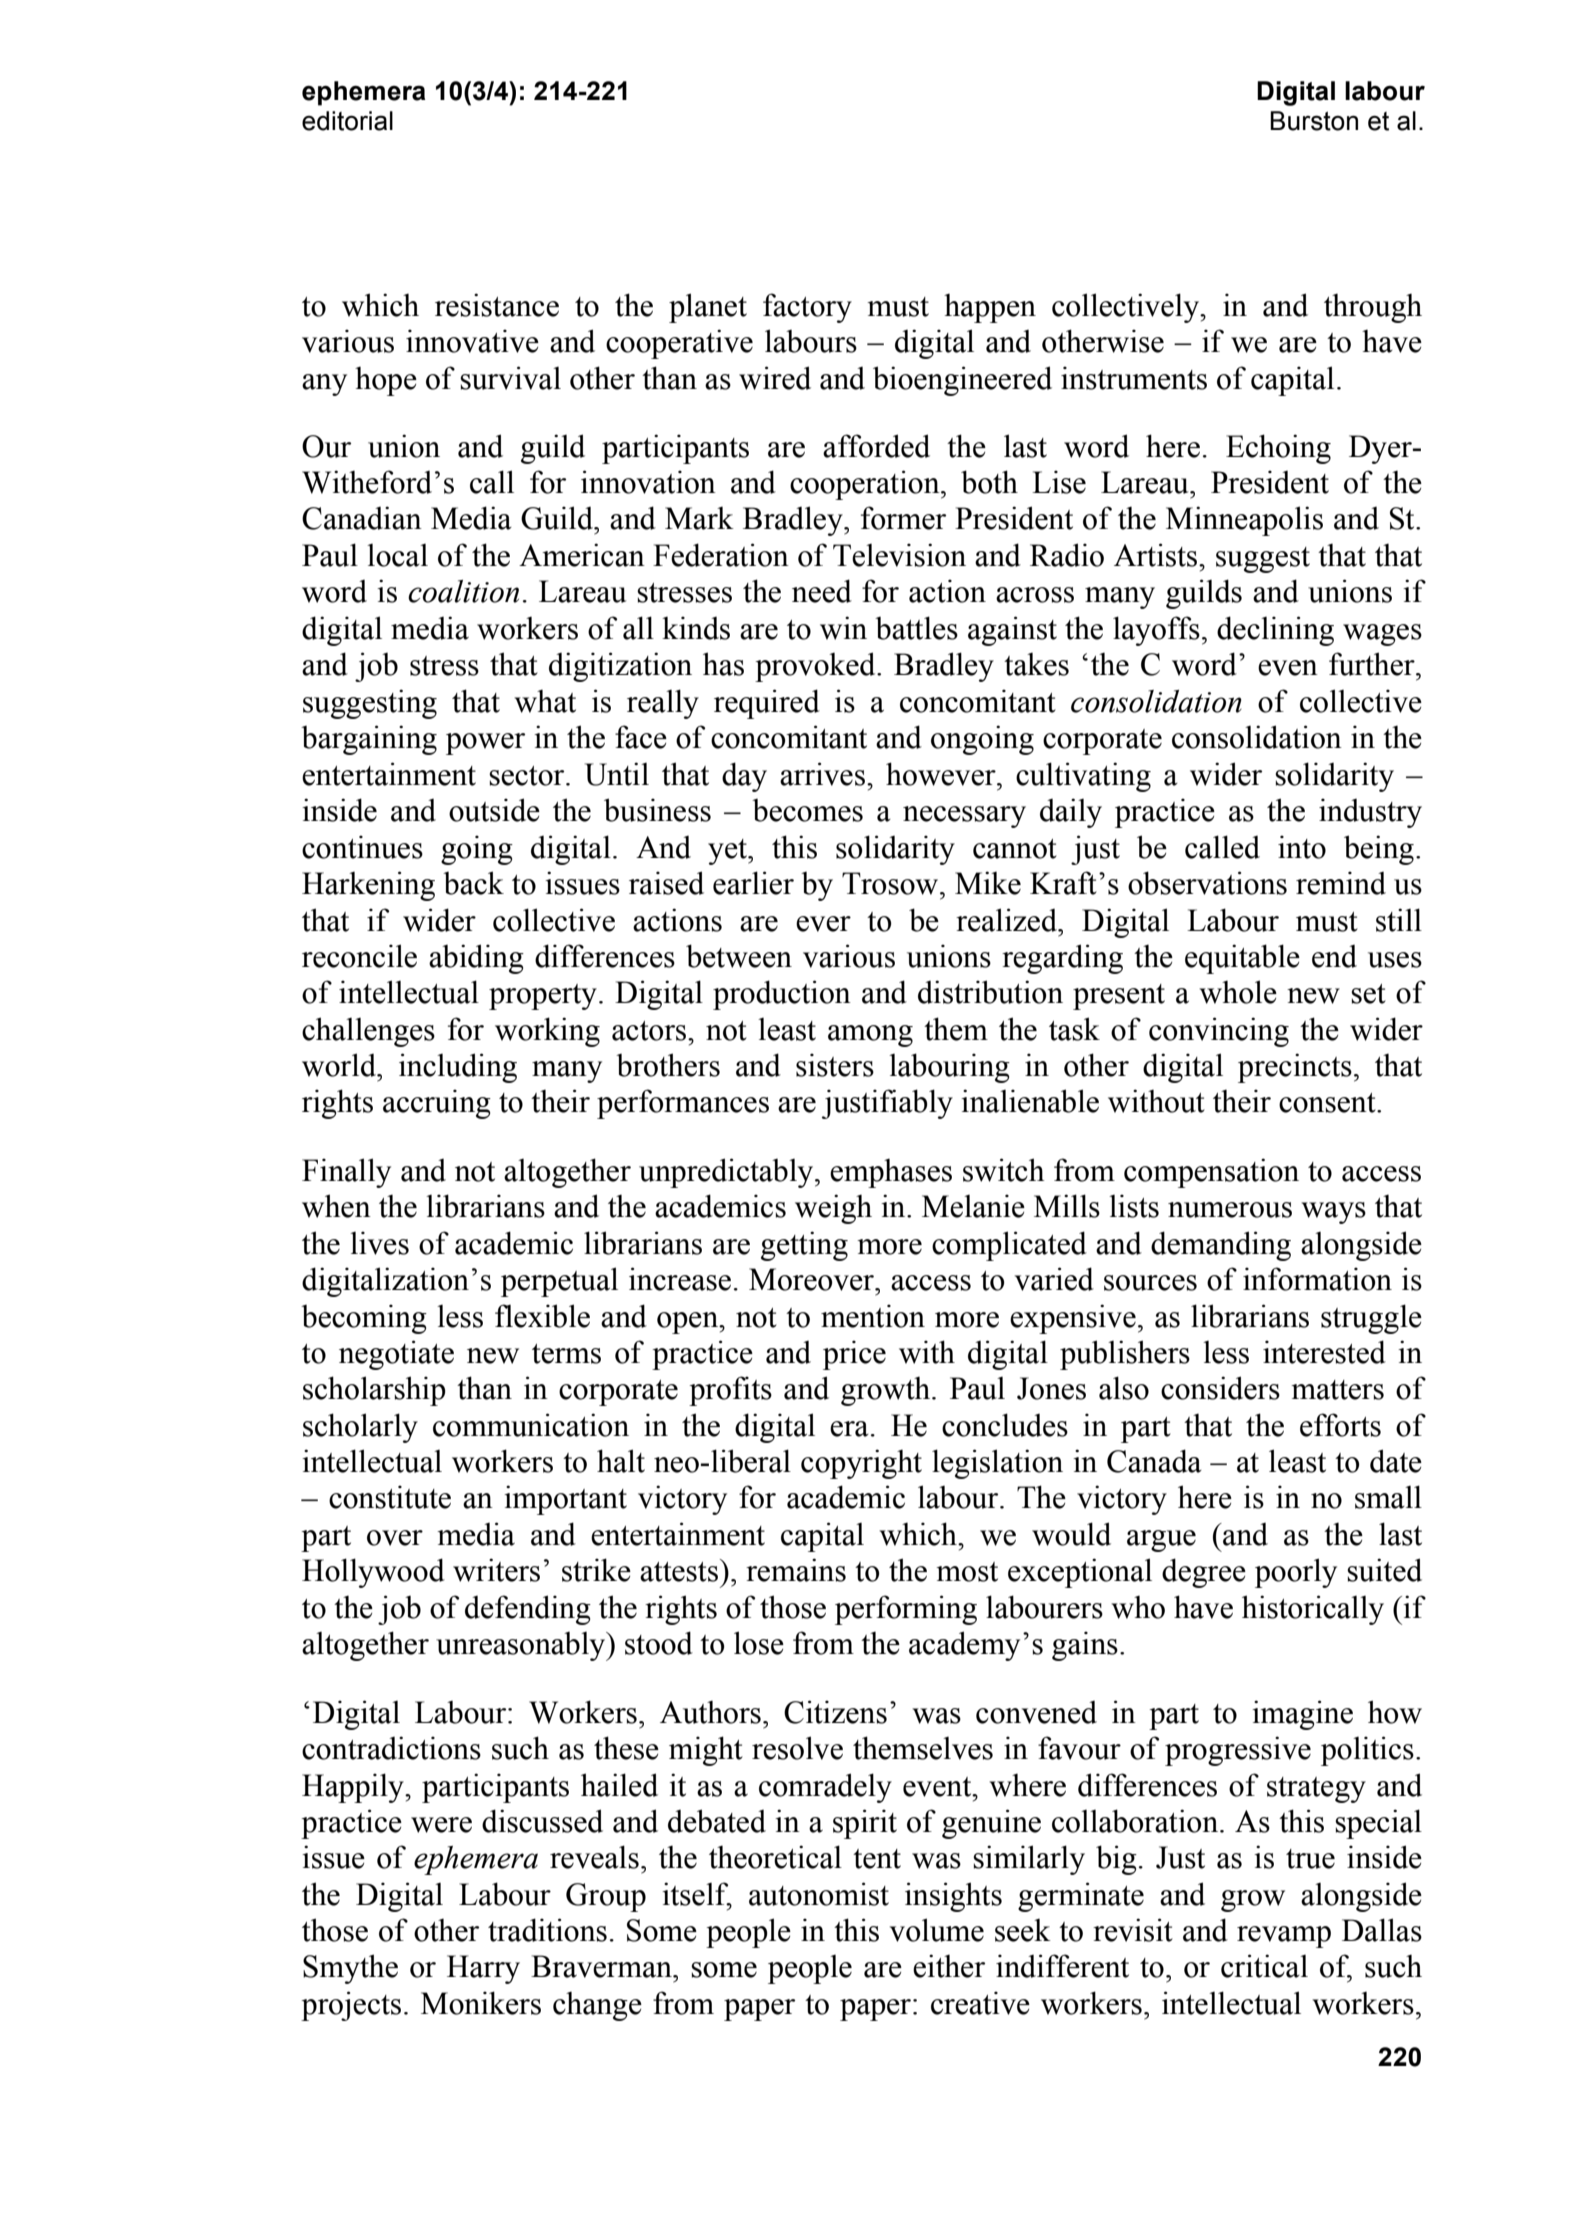 Image resolution: width=1572 pixels, height=2223 pixels. I want to click on into, so click(1302, 847).
